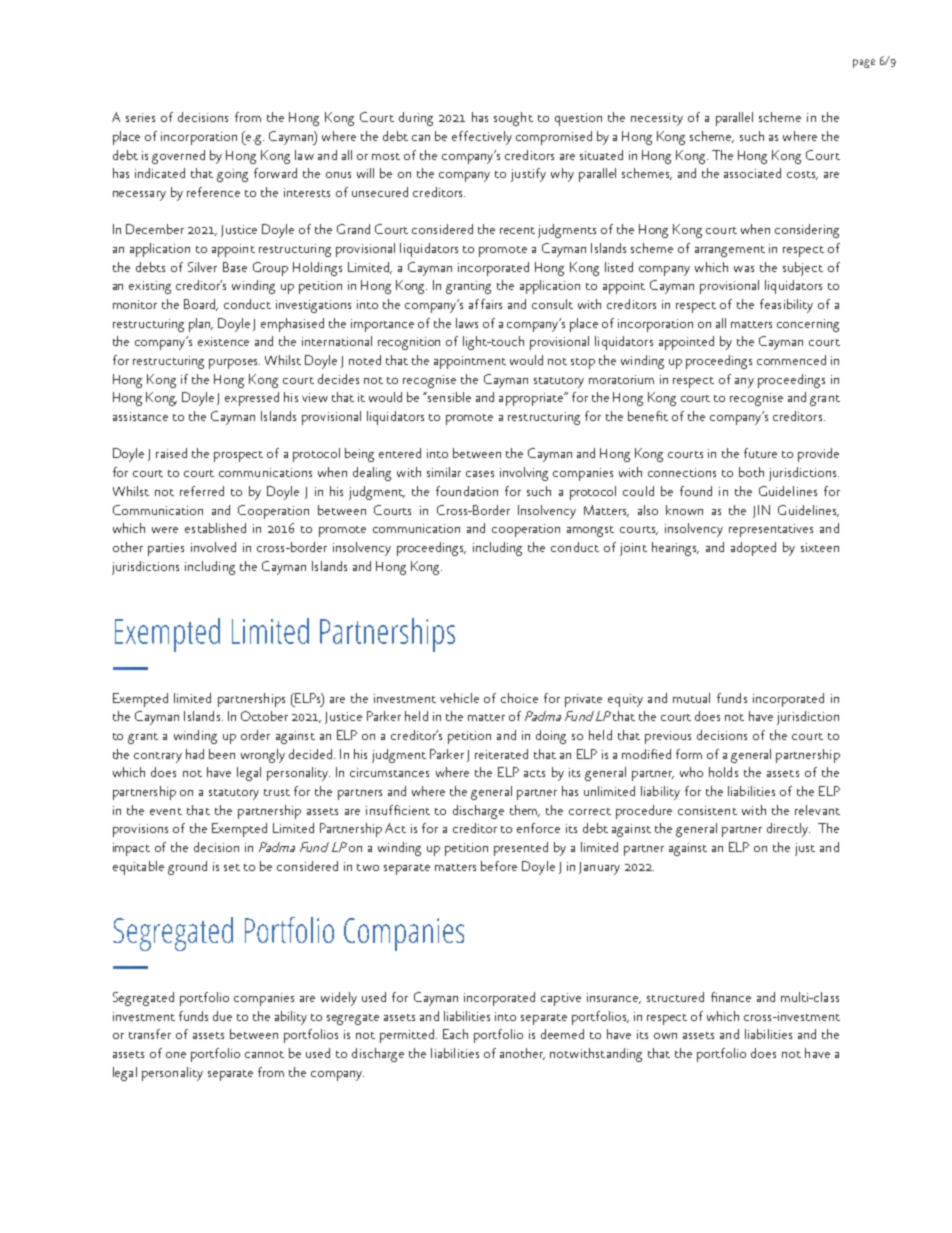 This document has height=1233, width=952. Describe the element at coordinates (455, 1034) in the document. I see `Each` at that location.
